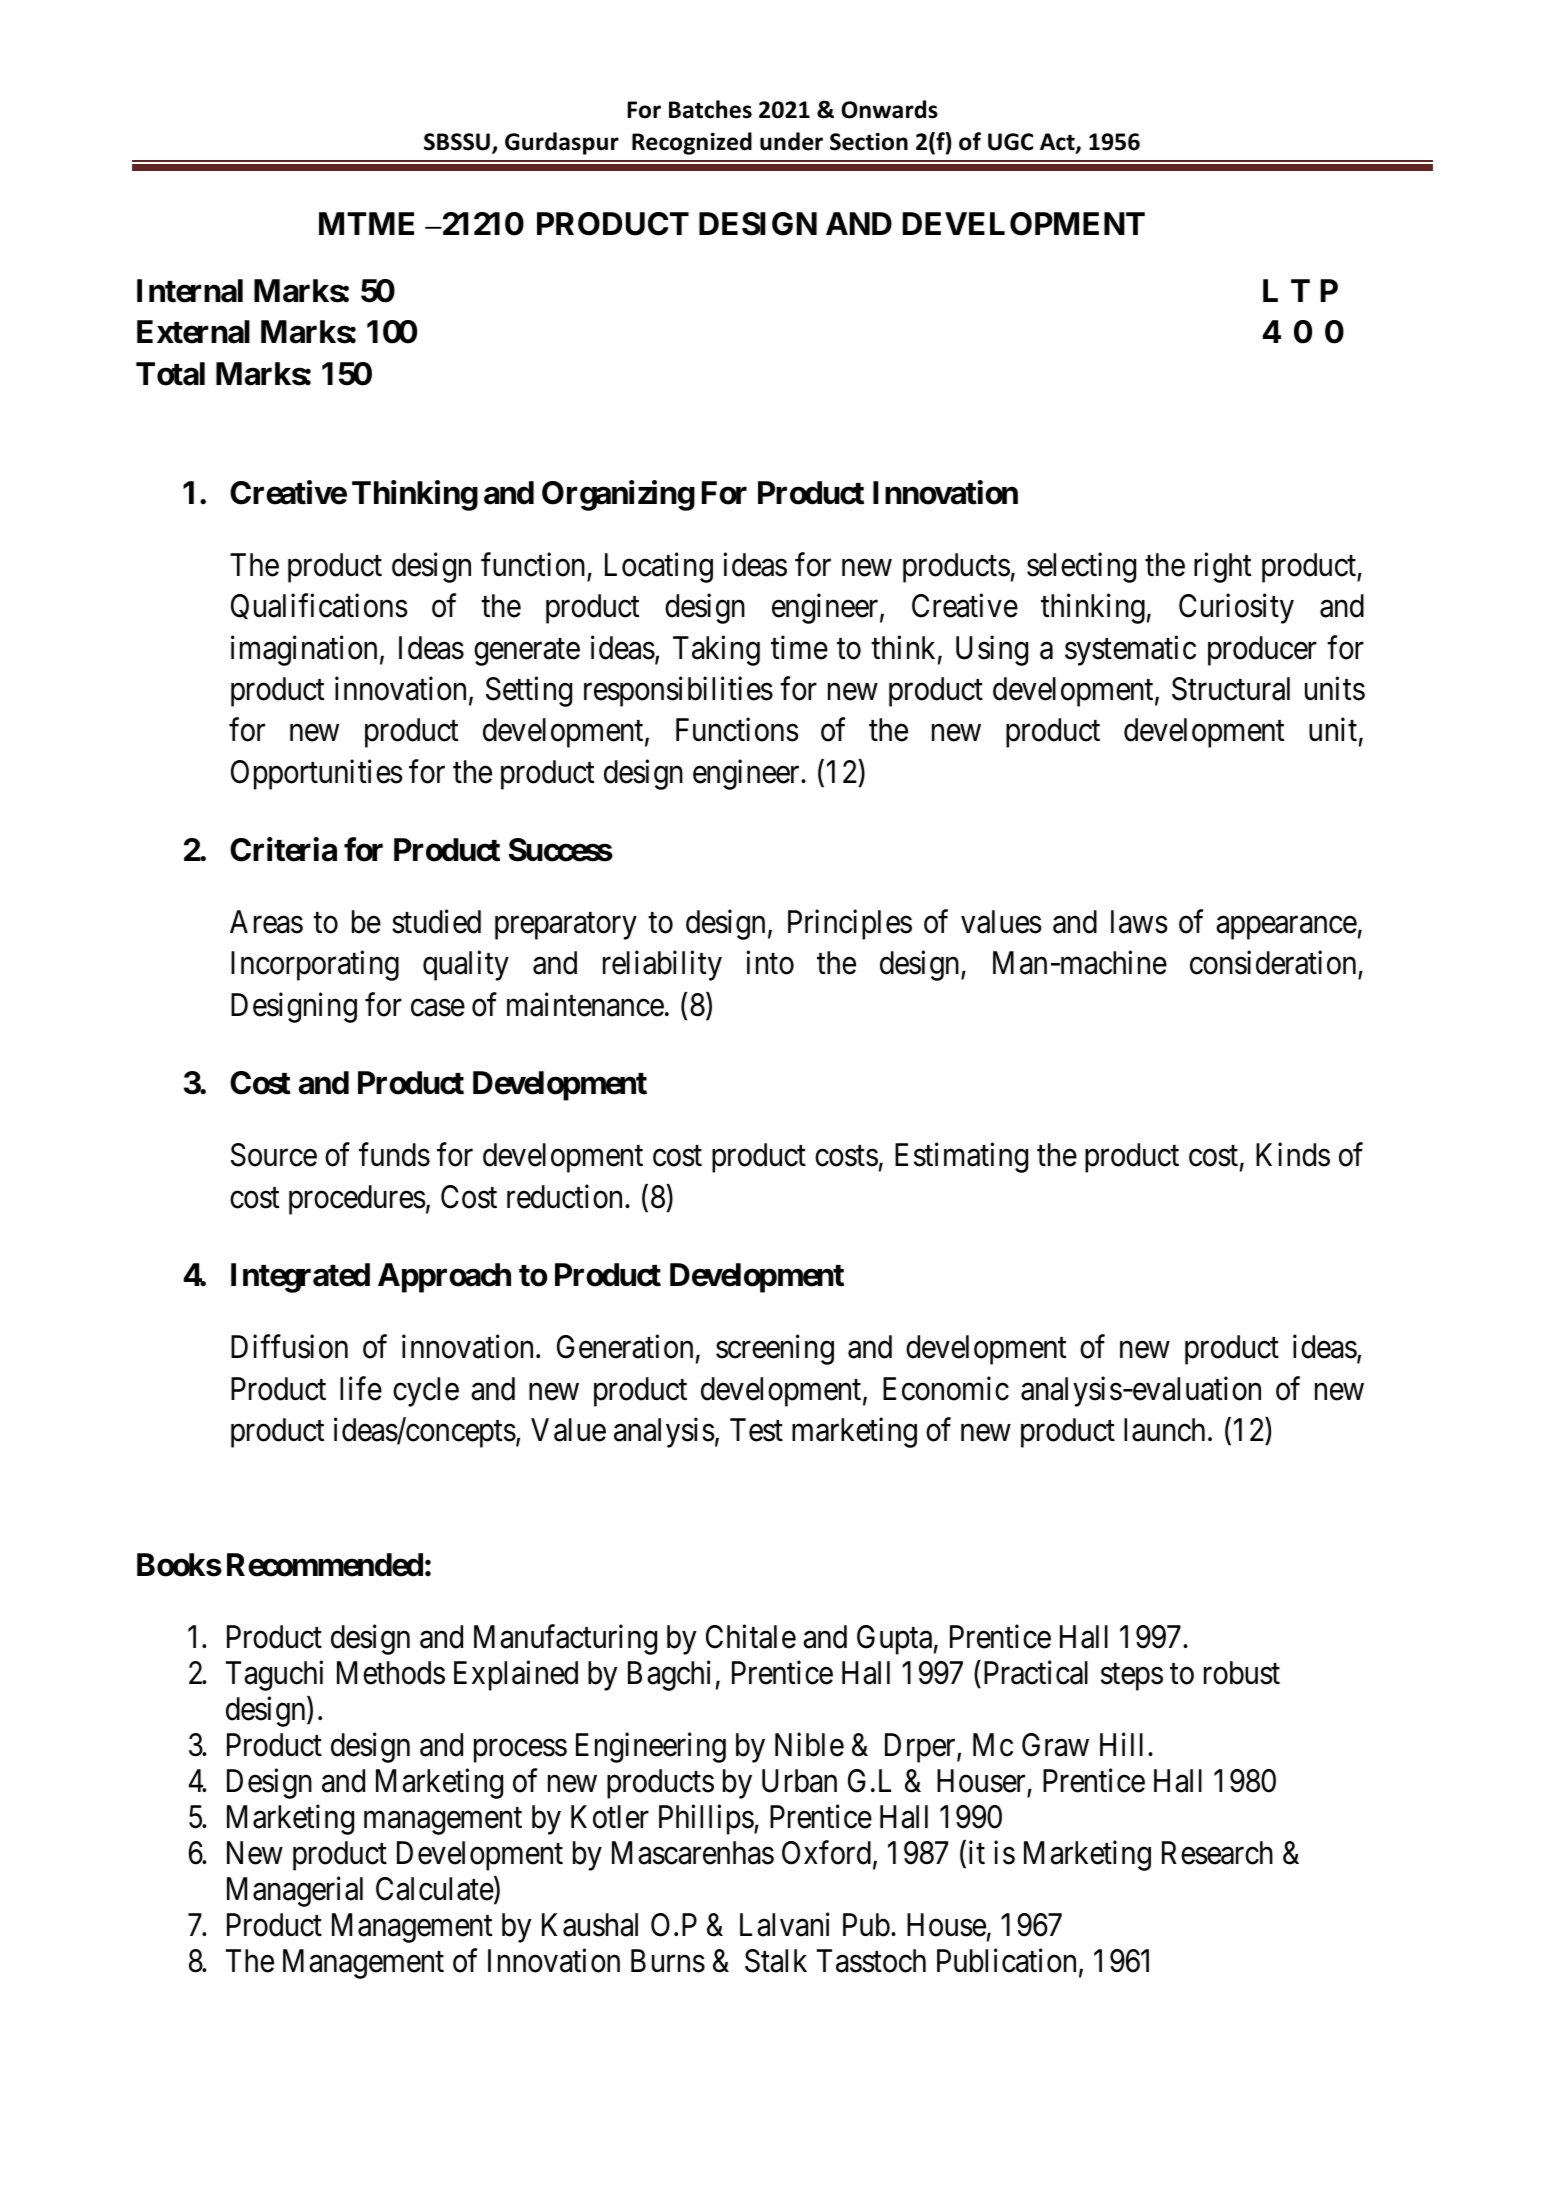  I want to click on consideration, so click(1273, 963).
